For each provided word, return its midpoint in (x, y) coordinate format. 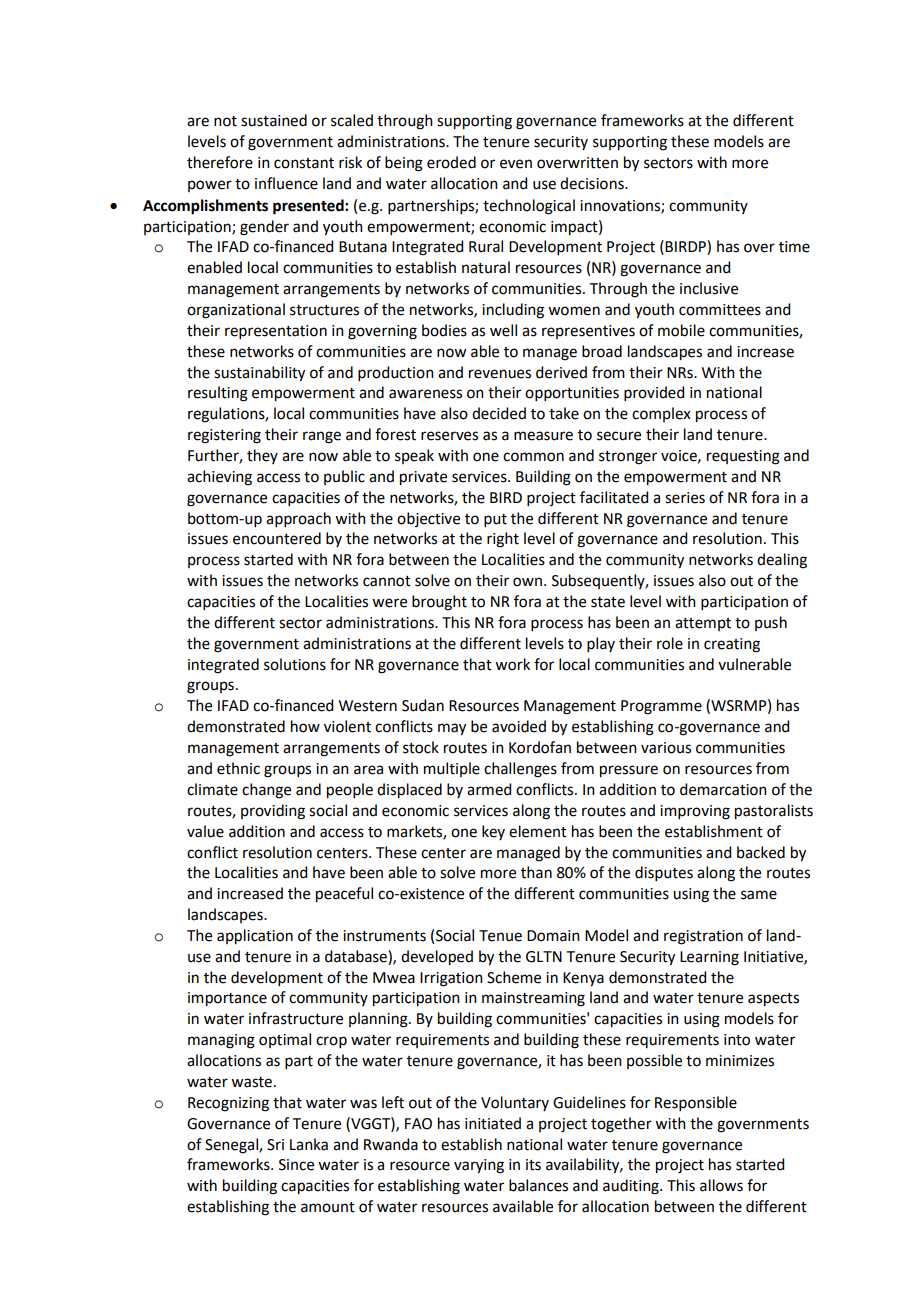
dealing (782, 561)
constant (304, 163)
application (255, 937)
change (266, 791)
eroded (451, 162)
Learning (709, 958)
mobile (681, 330)
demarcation (723, 789)
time (794, 247)
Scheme (514, 977)
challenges (520, 770)
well (503, 330)
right (503, 540)
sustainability (259, 374)
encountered (277, 538)
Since (296, 1165)
